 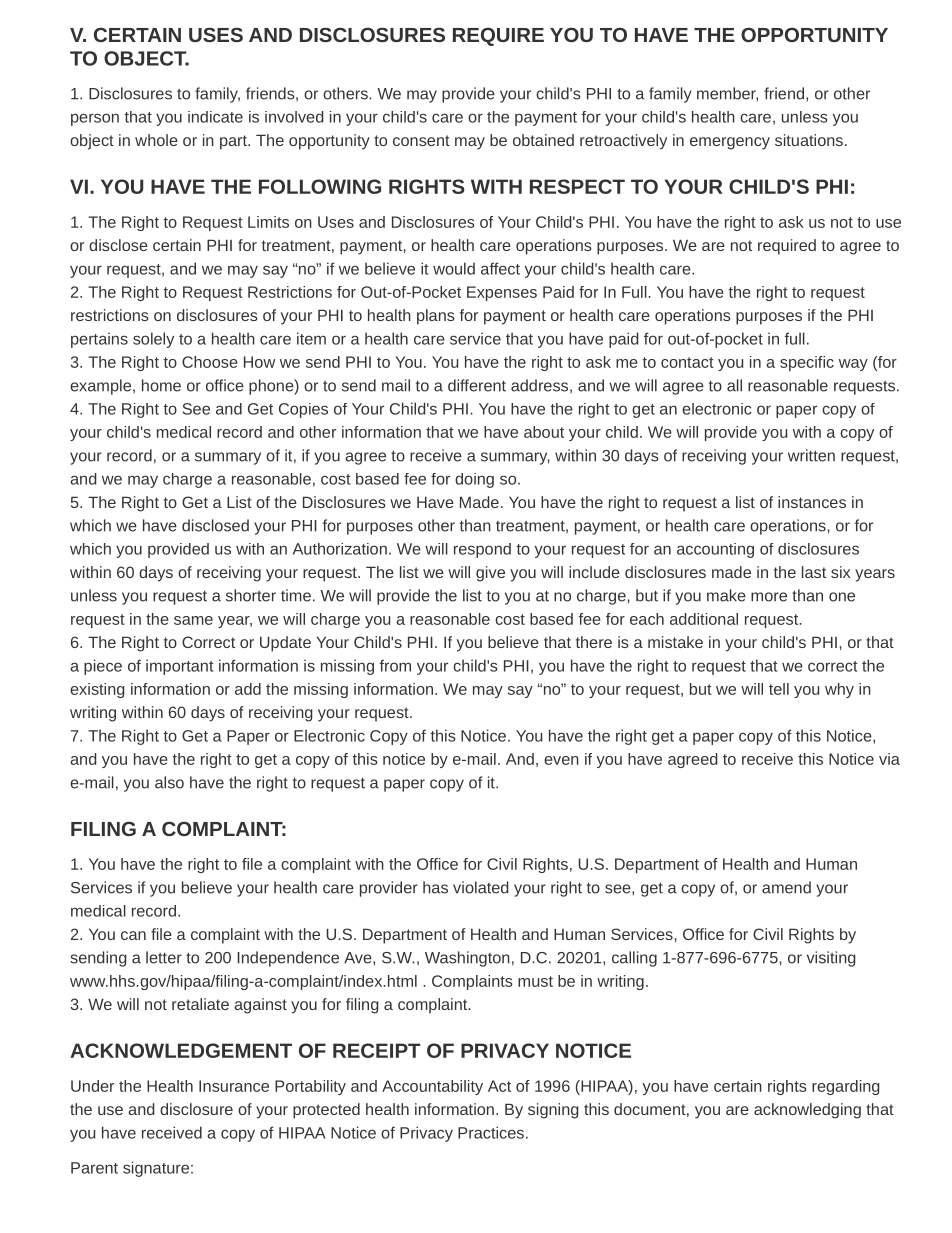 What do you see at coordinates (156, 140) in the document?
I see `whole` at bounding box center [156, 140].
